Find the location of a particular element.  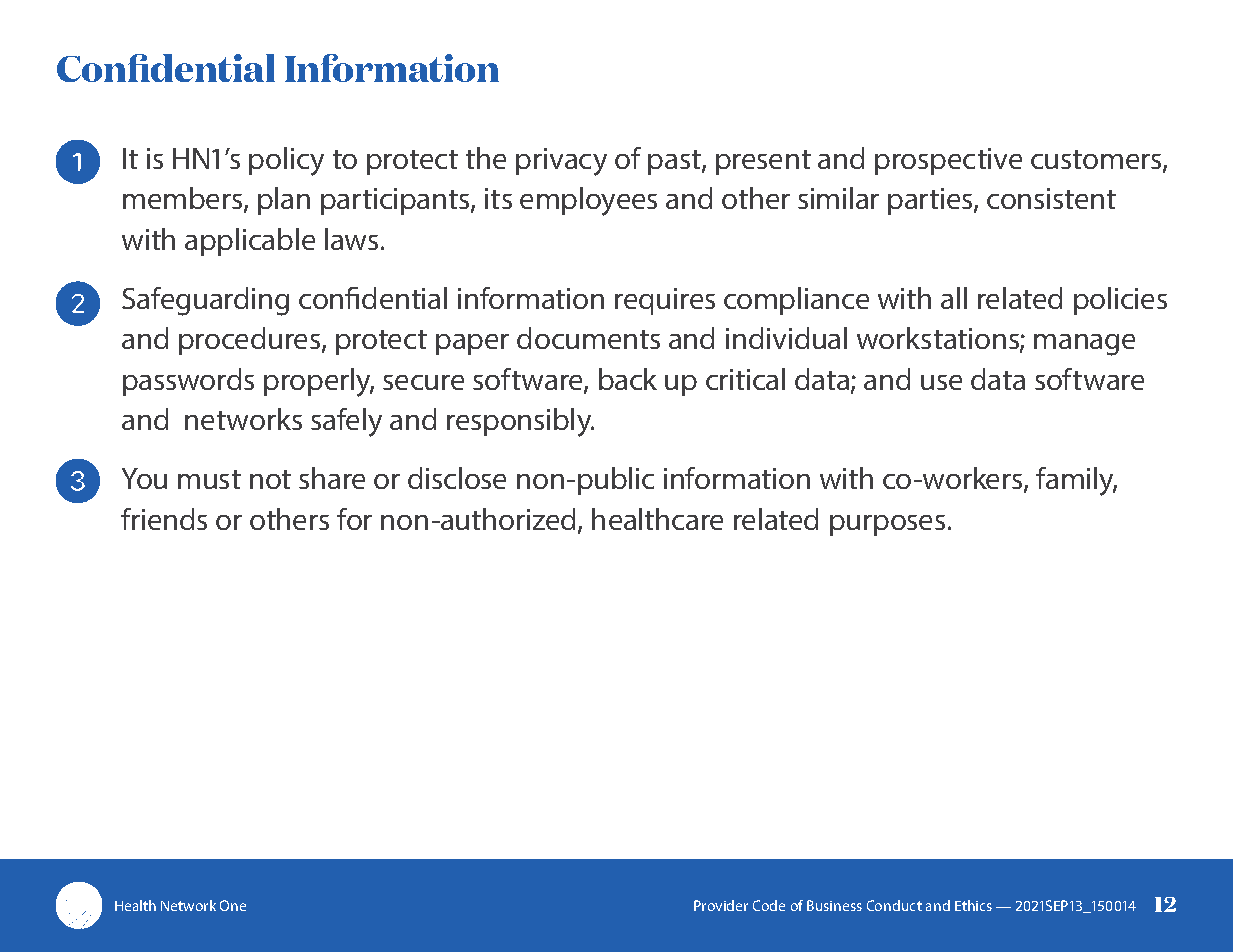

friends is located at coordinates (164, 519).
